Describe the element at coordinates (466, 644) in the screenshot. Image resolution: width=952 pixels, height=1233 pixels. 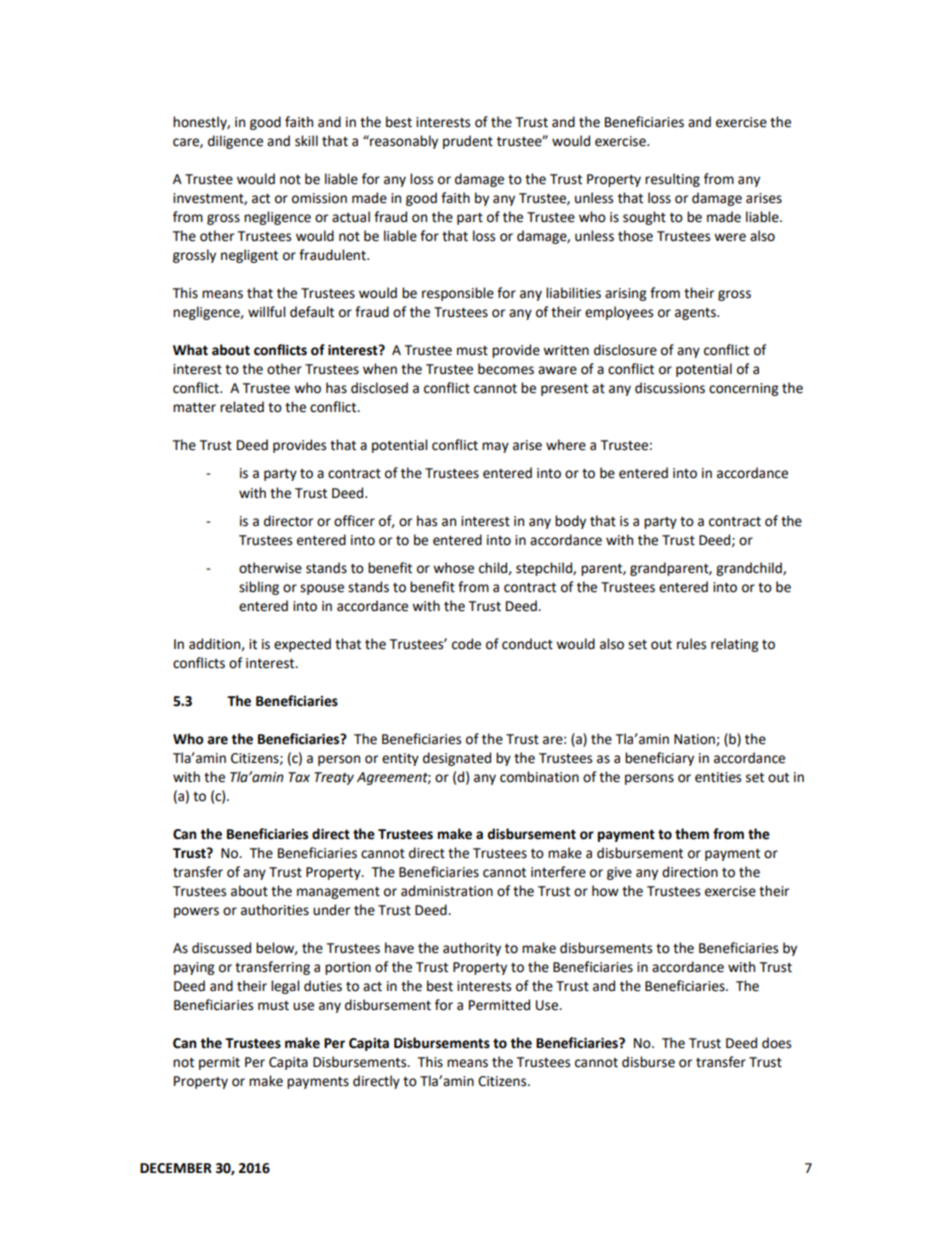
I see `code` at that location.
